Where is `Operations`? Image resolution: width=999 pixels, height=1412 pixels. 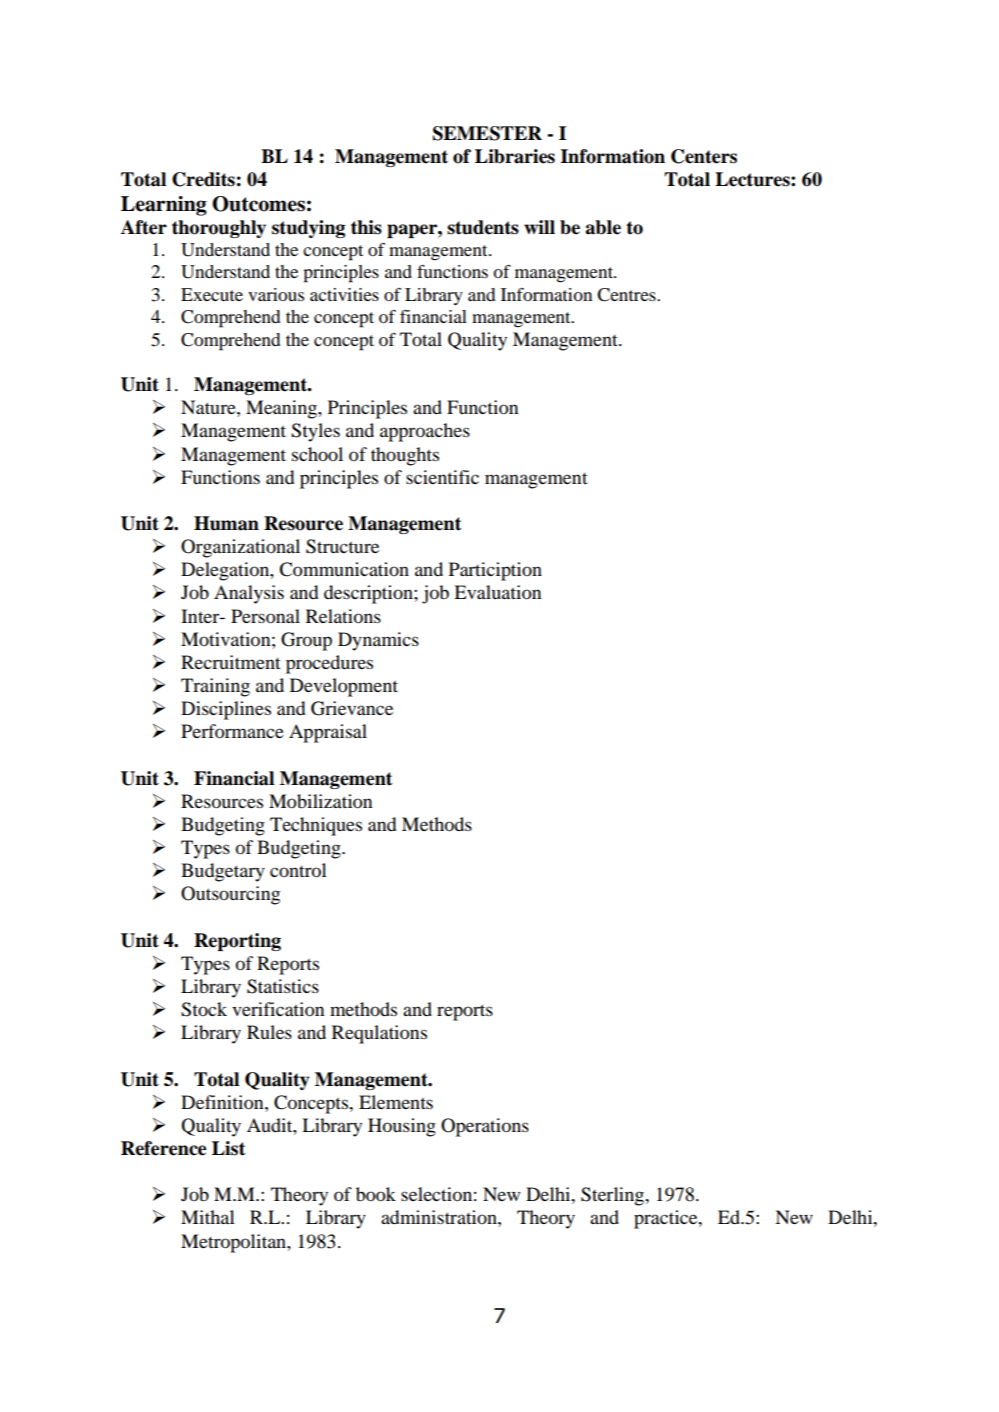 Operations is located at coordinates (485, 1127).
